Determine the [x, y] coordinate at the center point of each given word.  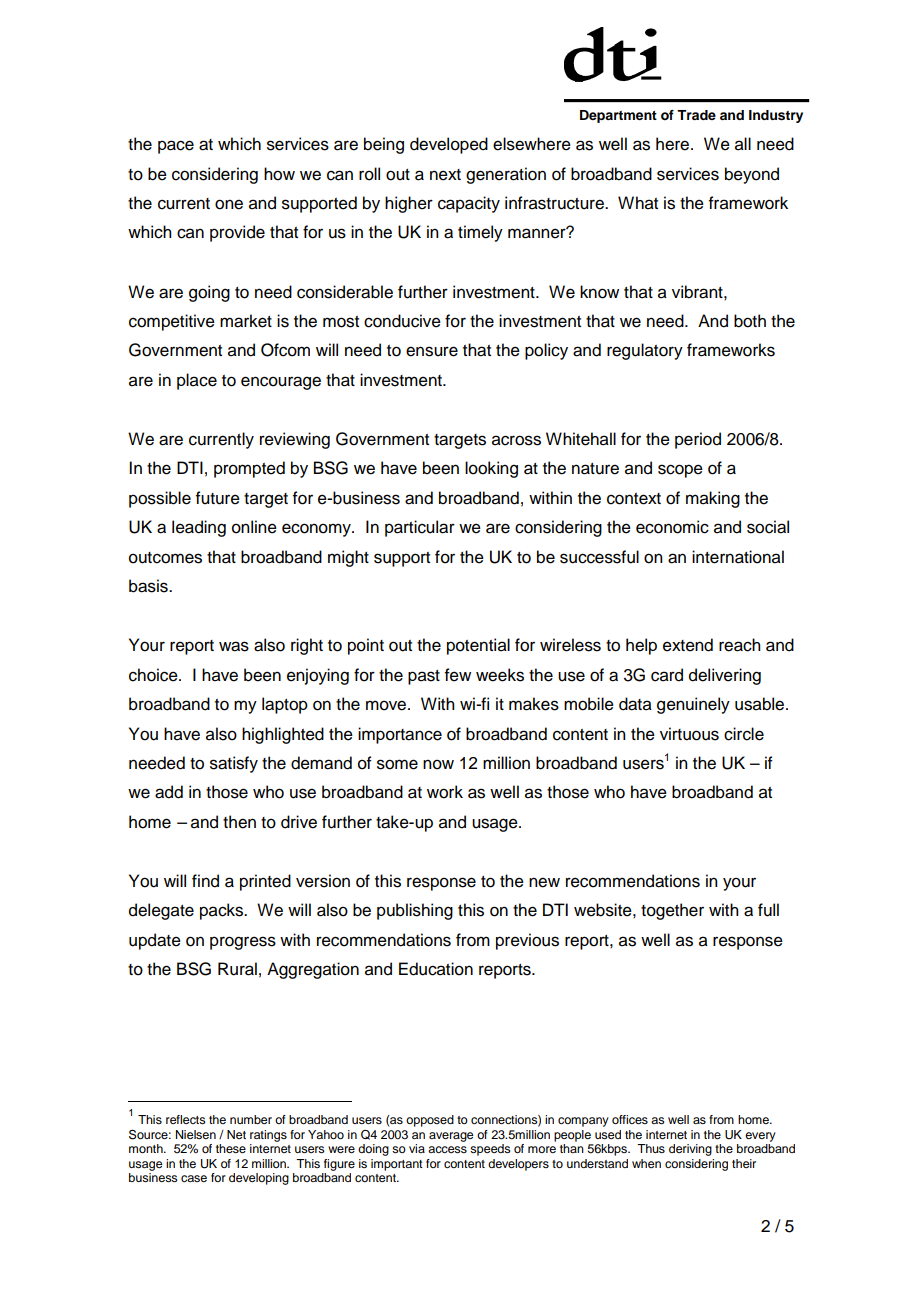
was [234, 646]
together [672, 911]
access [447, 1149]
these [231, 1148]
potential [478, 646]
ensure [432, 351]
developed [449, 145]
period [698, 440]
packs [223, 911]
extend [688, 645]
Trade [696, 115]
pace [176, 147]
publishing [415, 911]
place [197, 381]
